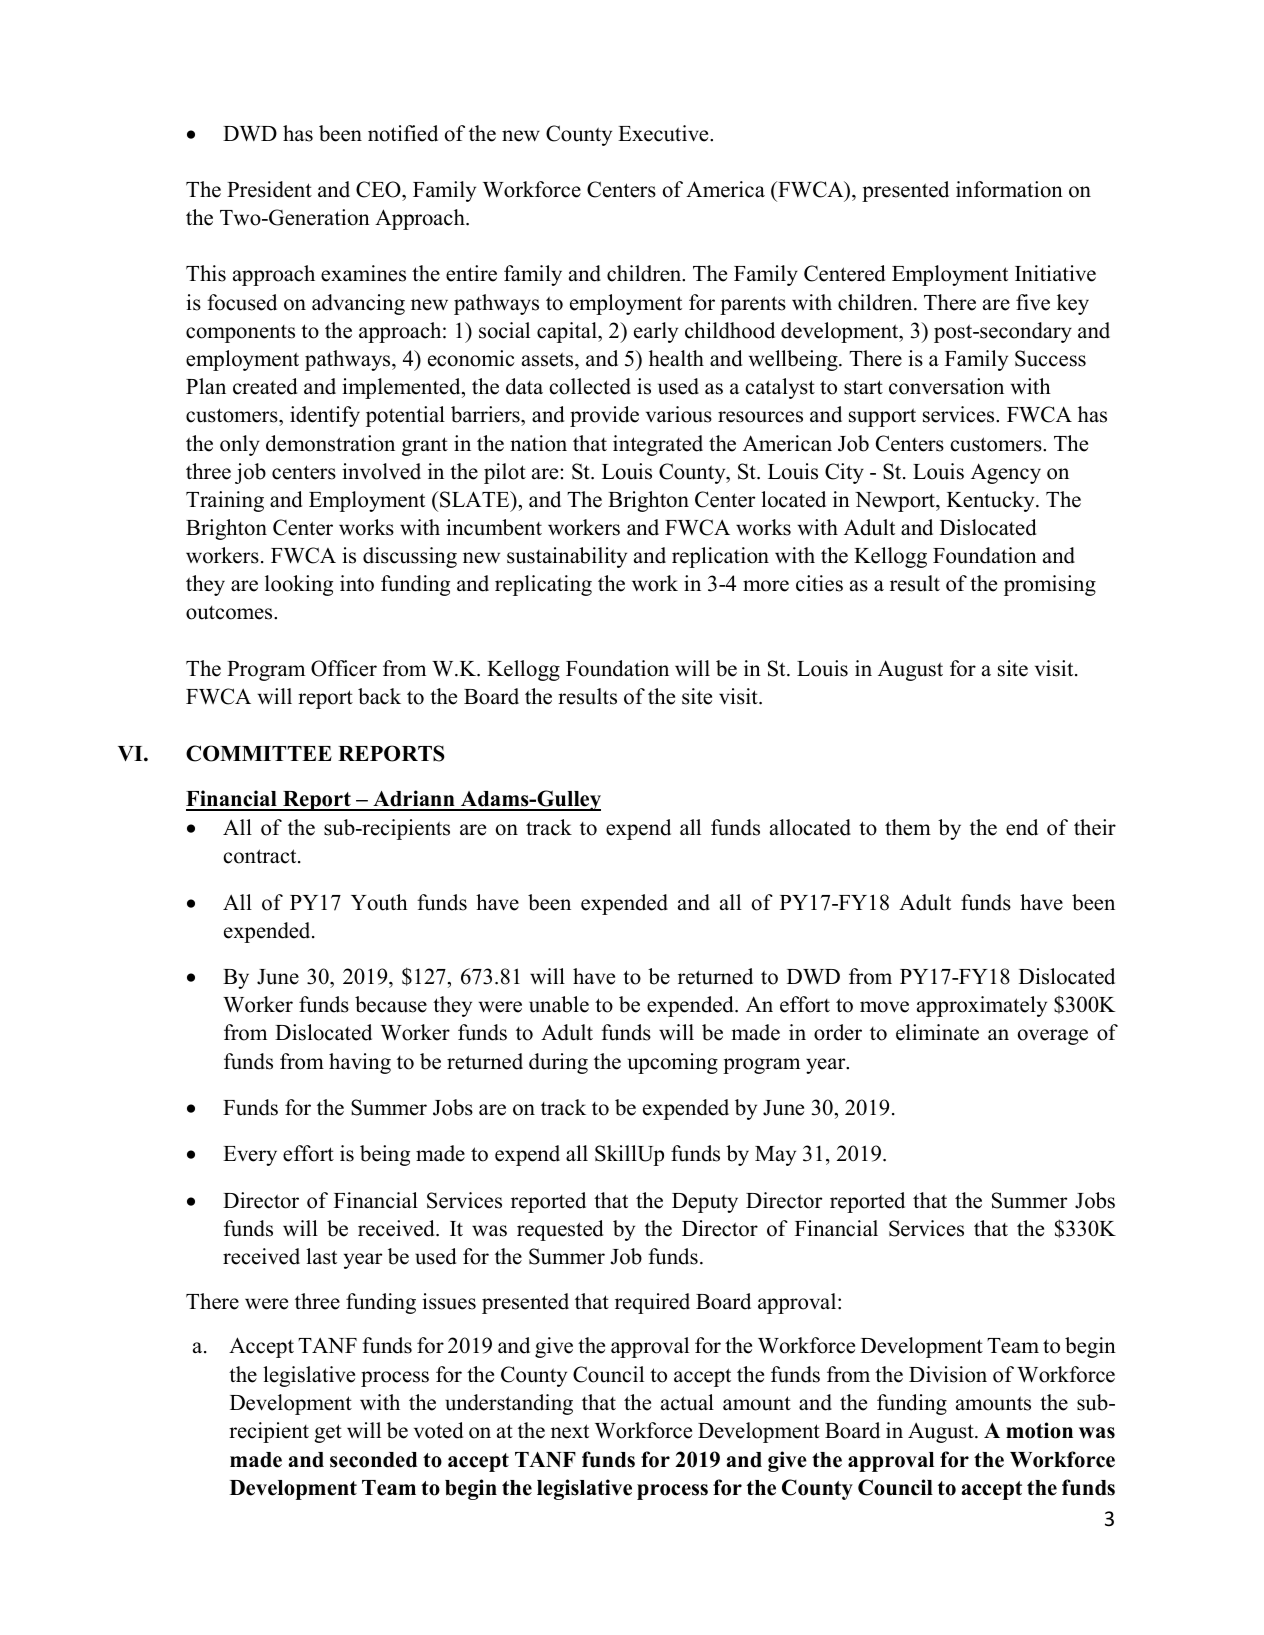 This page has width=1264, height=1635. I want to click on because, so click(391, 1004).
